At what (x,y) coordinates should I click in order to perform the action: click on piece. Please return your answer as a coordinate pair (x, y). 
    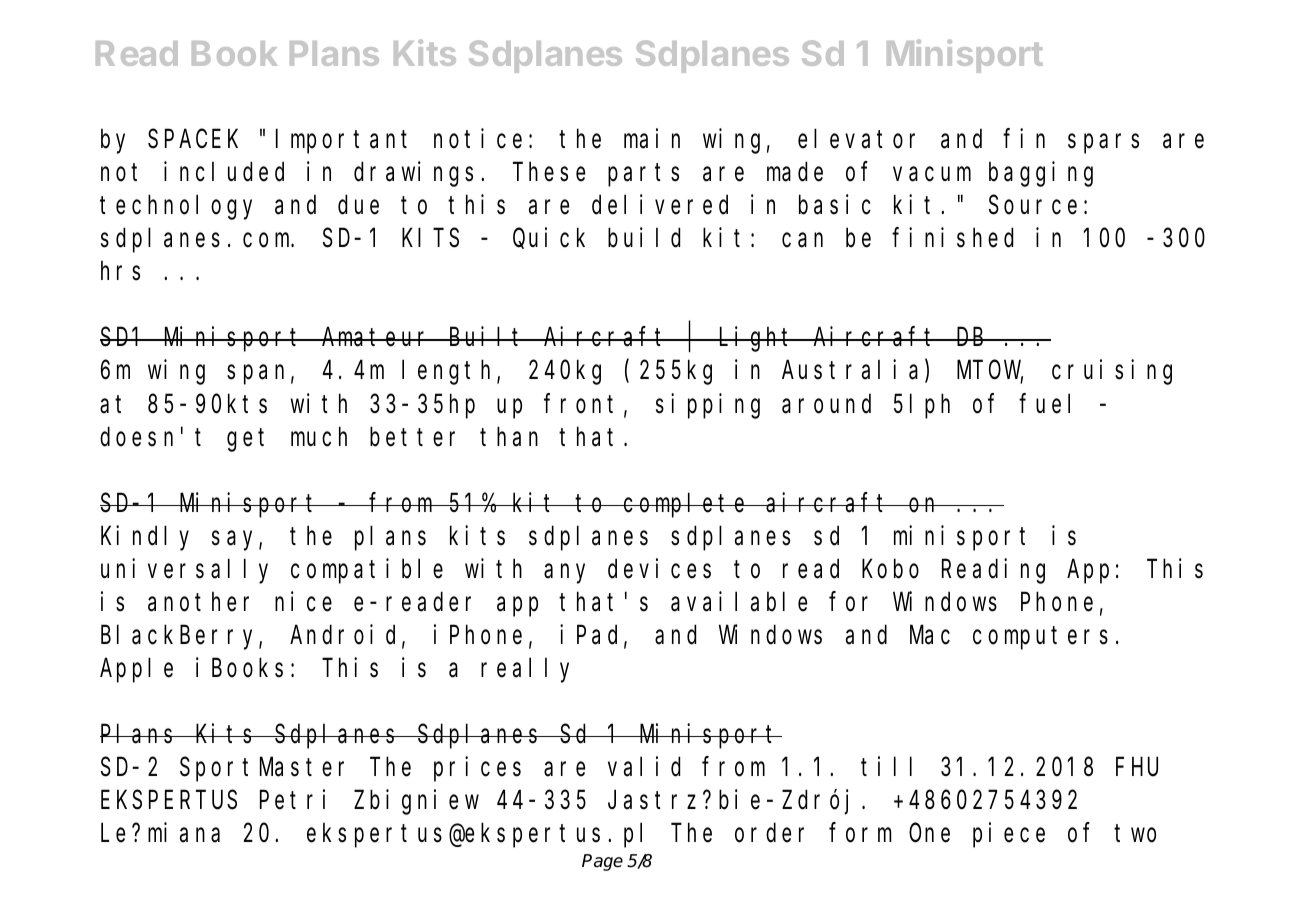
    Looking at the image, I should click on (1009, 835).
